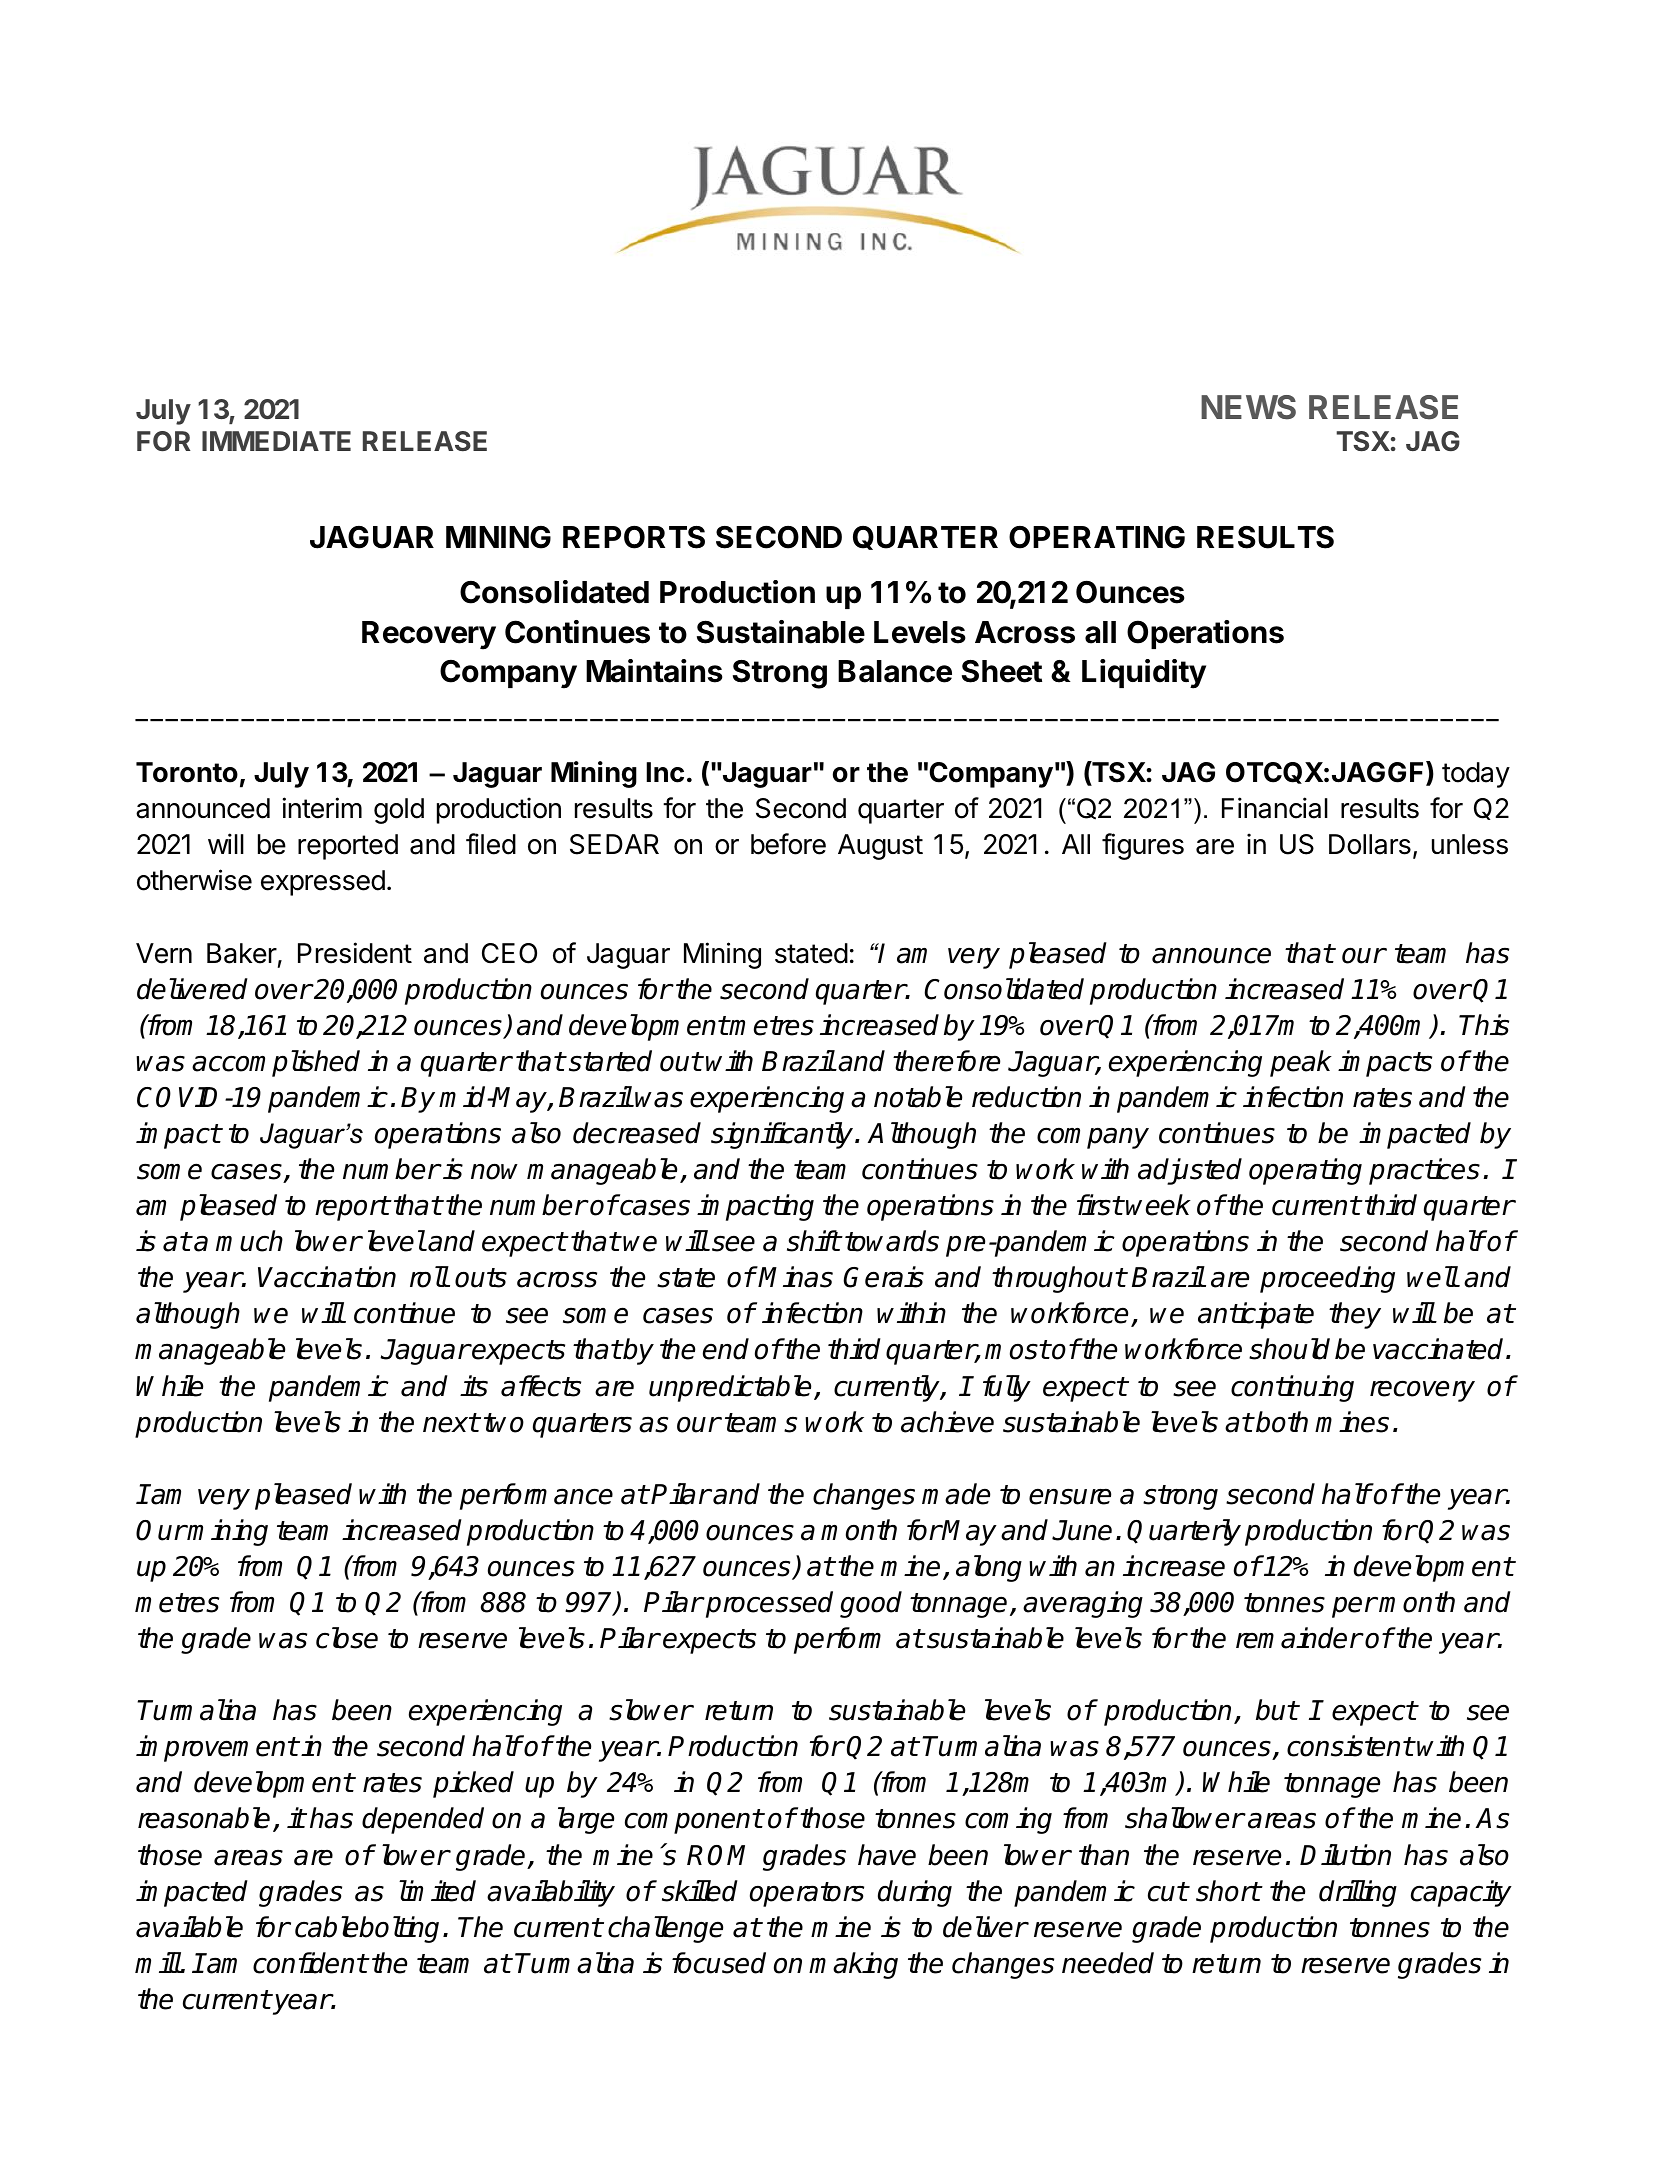  I want to click on operators, so click(807, 1894).
